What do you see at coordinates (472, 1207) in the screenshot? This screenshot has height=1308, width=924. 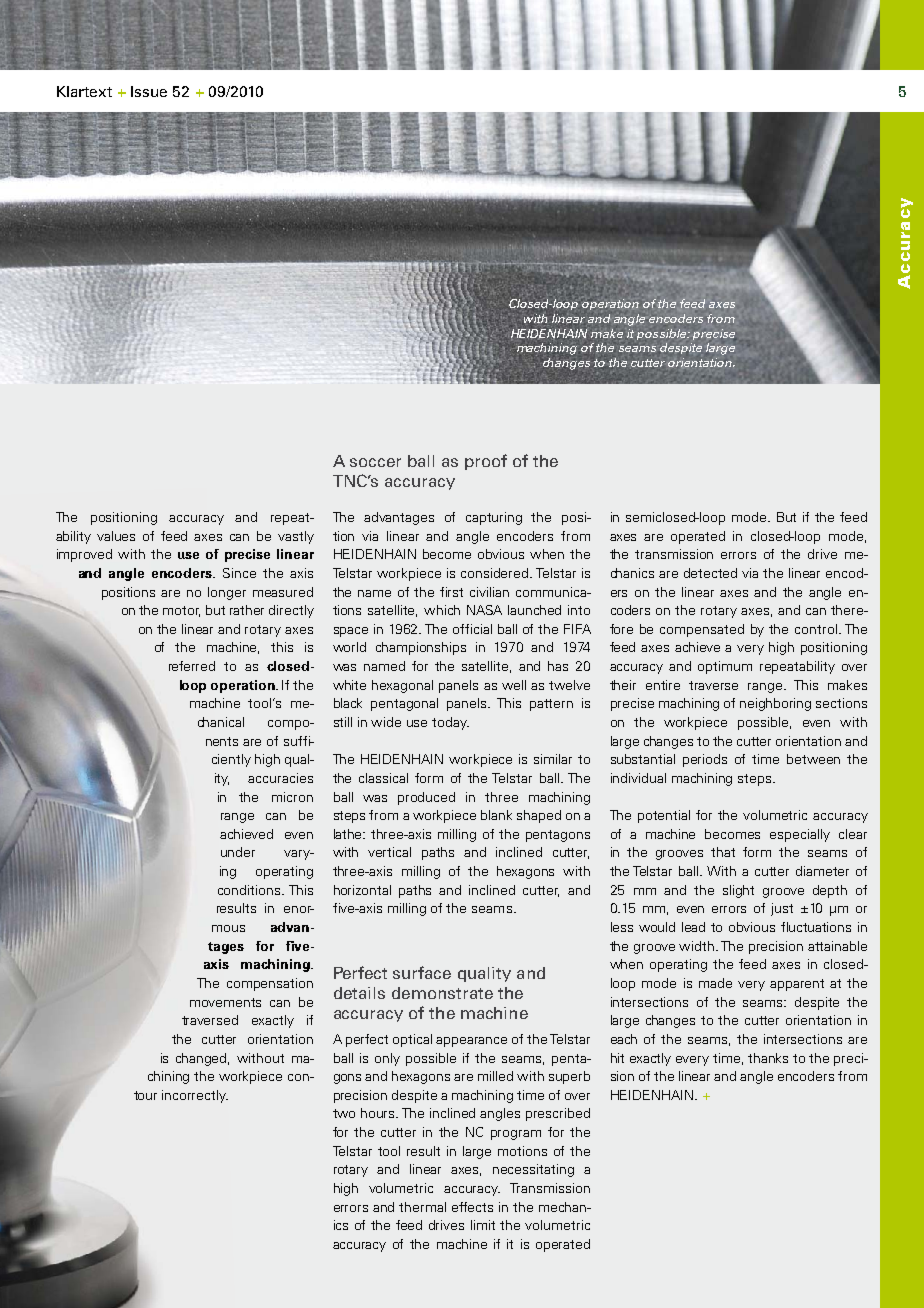 I see `effects` at bounding box center [472, 1207].
